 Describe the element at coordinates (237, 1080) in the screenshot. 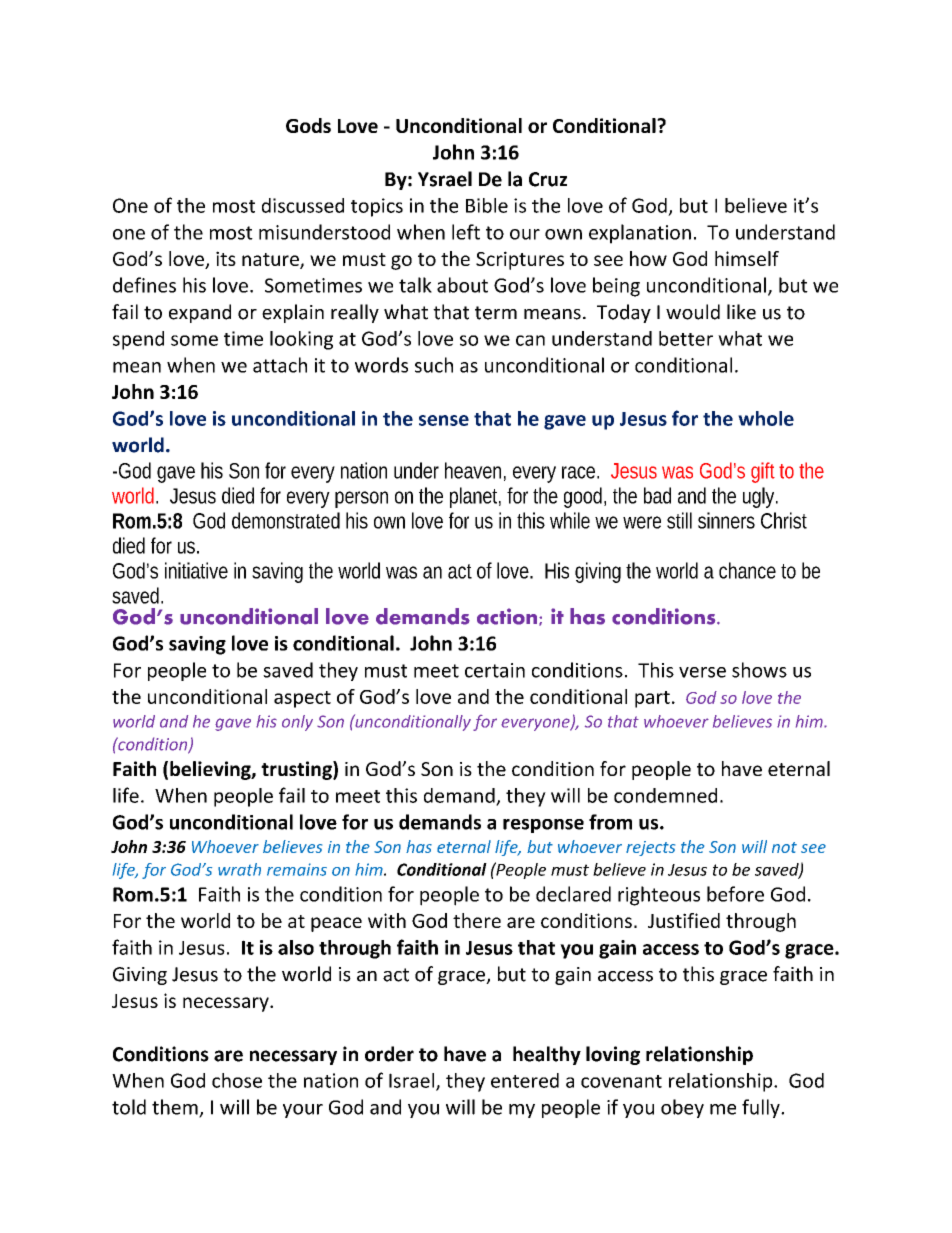

I see `chose` at that location.
